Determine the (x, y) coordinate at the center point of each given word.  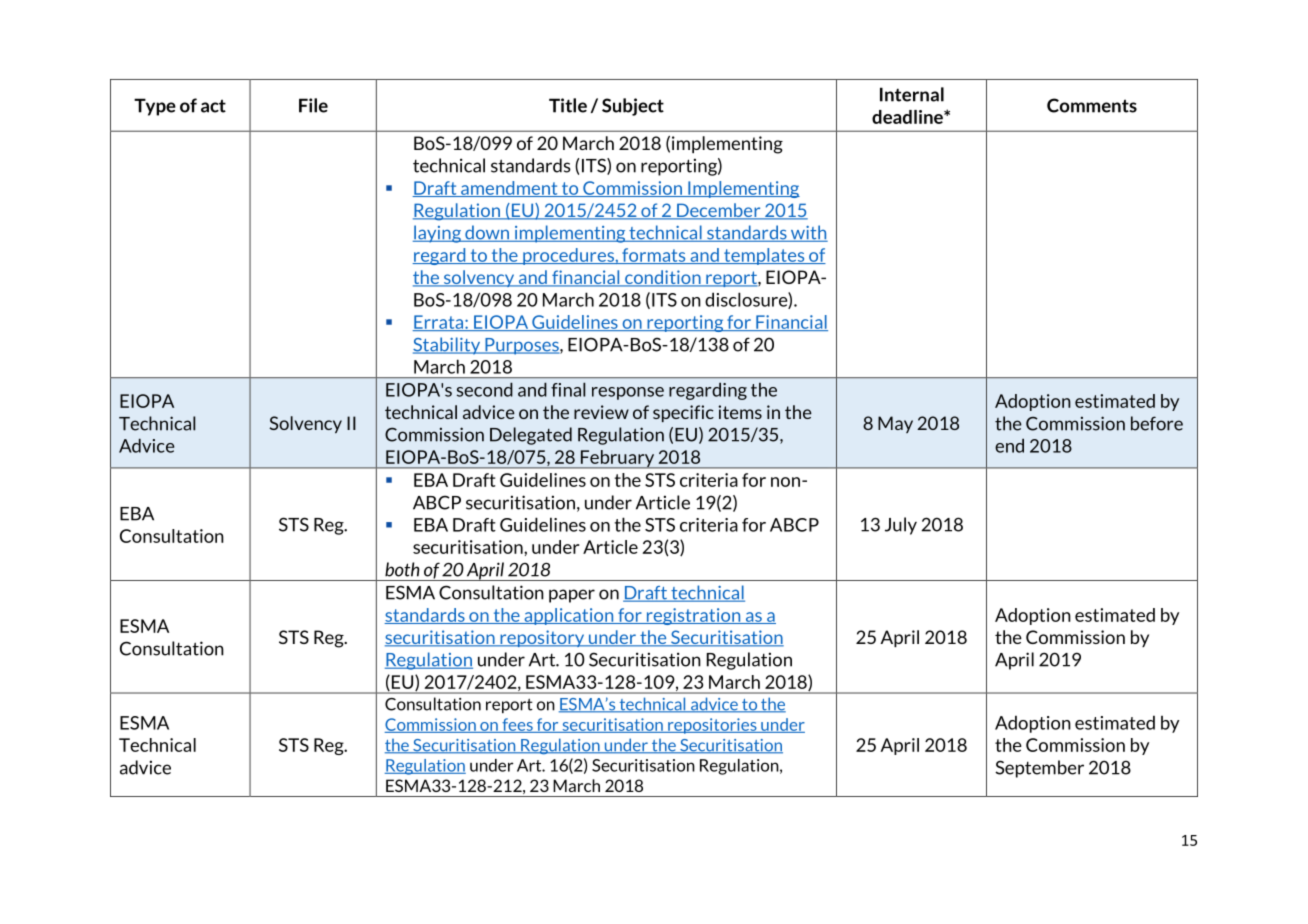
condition (663, 278)
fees (517, 725)
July (901, 526)
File (313, 105)
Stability (448, 346)
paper (572, 596)
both (402, 569)
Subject (633, 107)
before (1157, 423)
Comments (1092, 105)
